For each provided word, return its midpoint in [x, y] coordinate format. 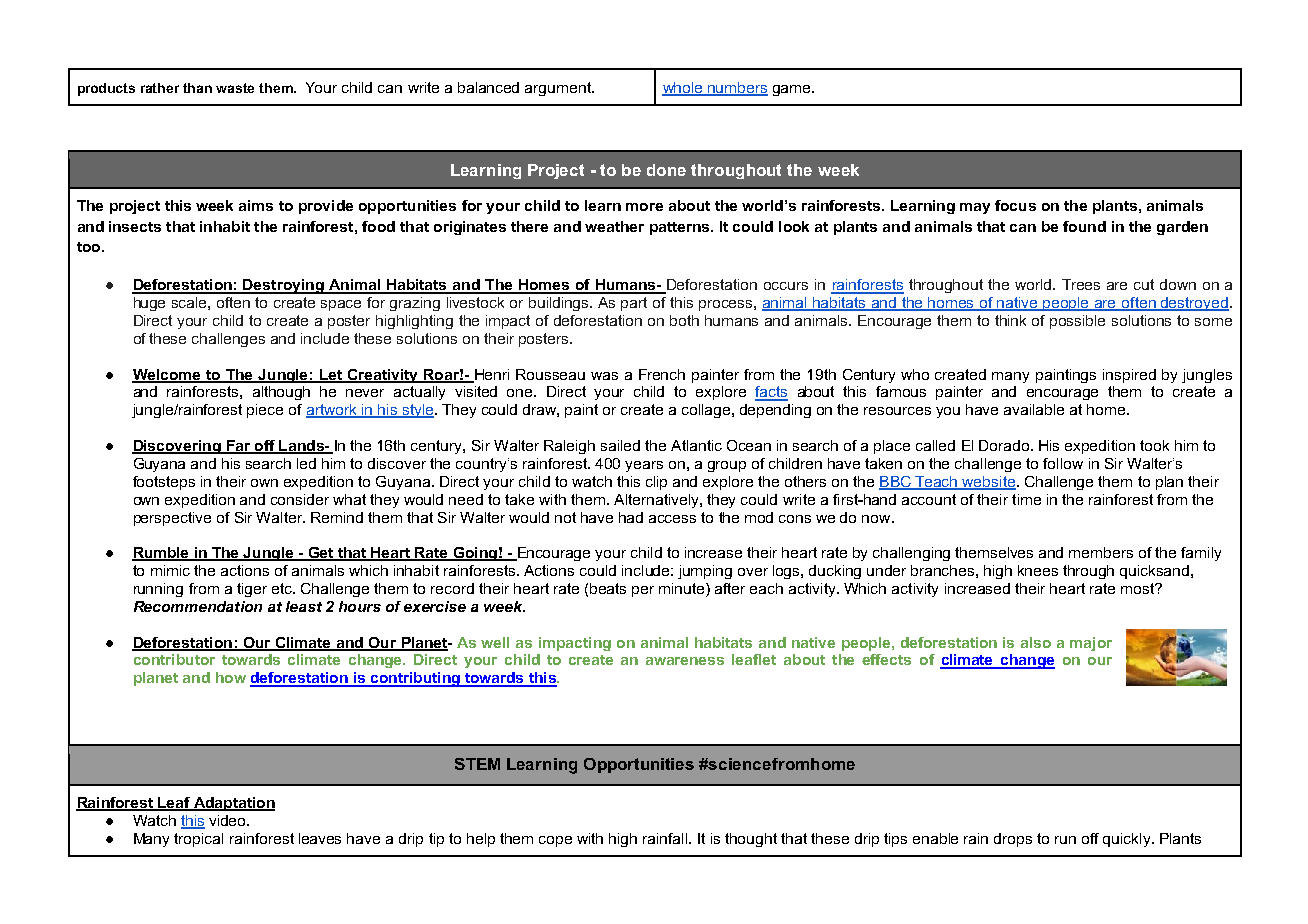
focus [1015, 205]
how [231, 677]
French [662, 374]
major [1091, 644]
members [1101, 552]
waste [235, 88]
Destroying [284, 286]
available [1034, 409]
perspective [172, 519]
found [1084, 226]
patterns [681, 228]
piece [265, 411]
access [672, 519]
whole [683, 88]
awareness [685, 661]
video [228, 820]
